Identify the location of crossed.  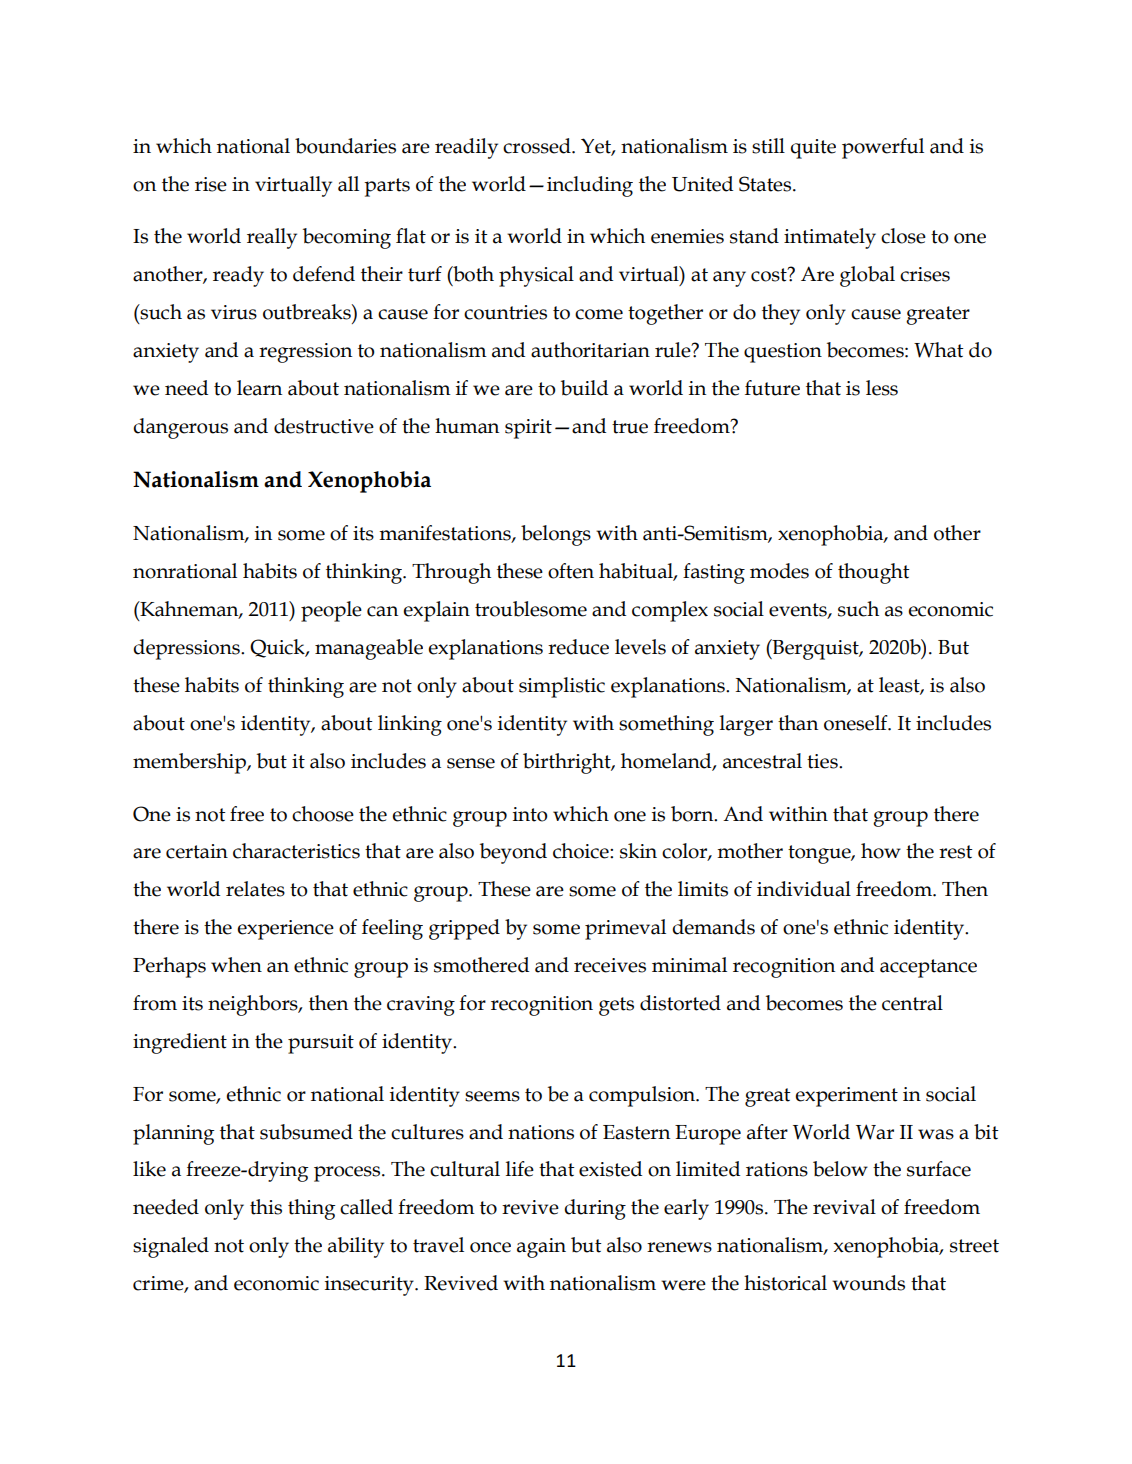
(538, 146).
